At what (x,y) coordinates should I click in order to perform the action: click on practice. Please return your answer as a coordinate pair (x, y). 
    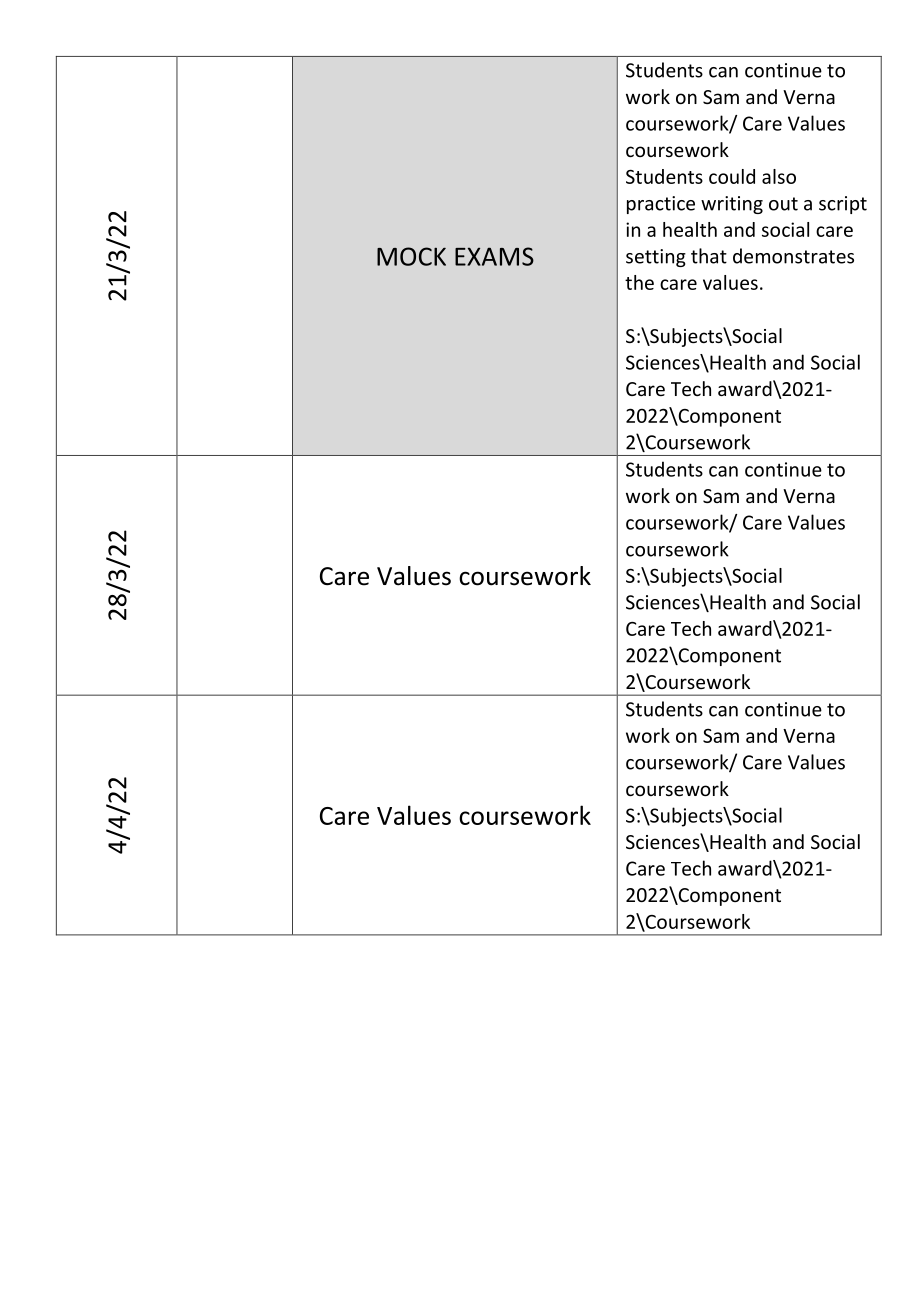
    Looking at the image, I should click on (661, 205).
